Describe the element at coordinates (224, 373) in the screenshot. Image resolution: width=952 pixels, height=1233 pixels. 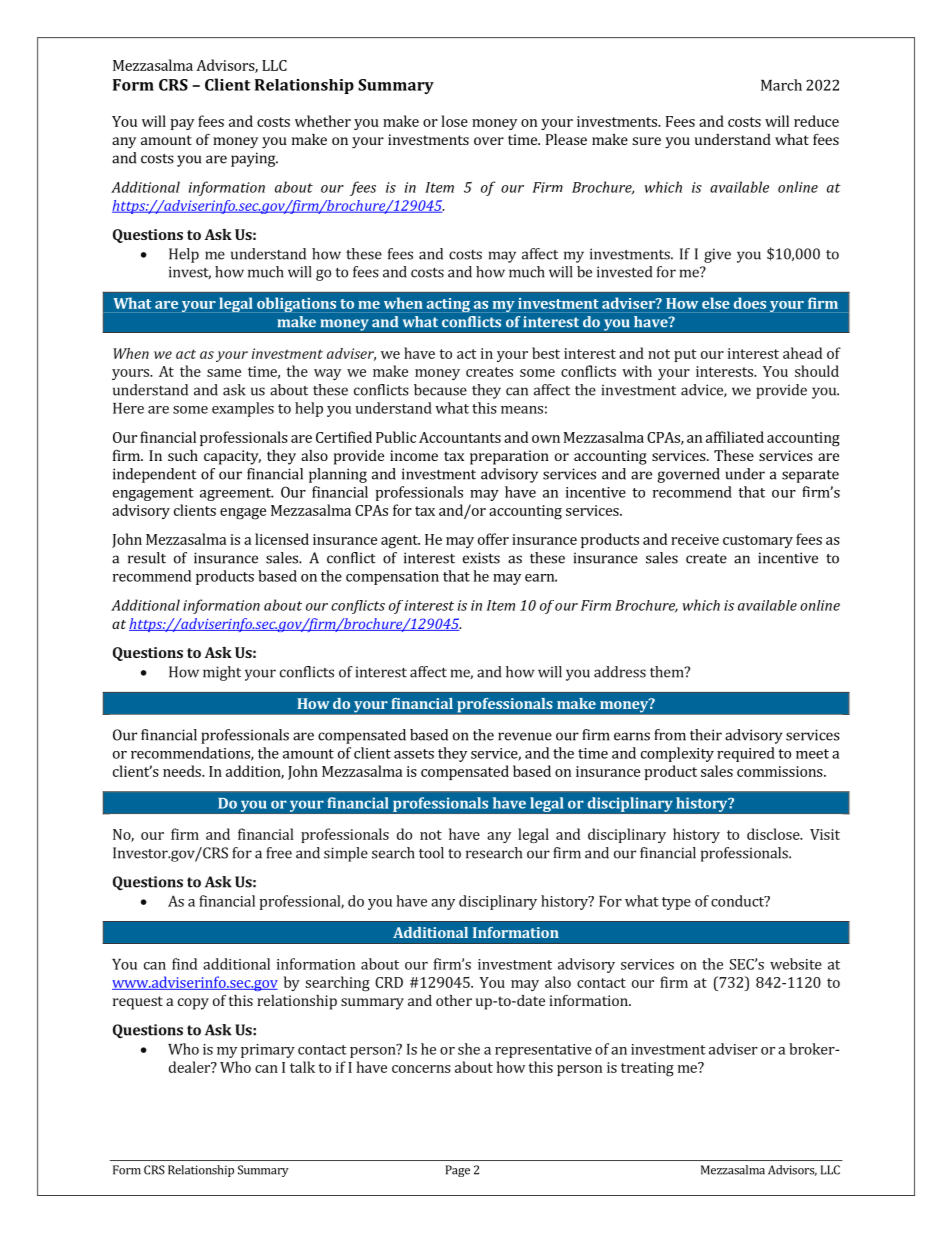
I see `same` at that location.
